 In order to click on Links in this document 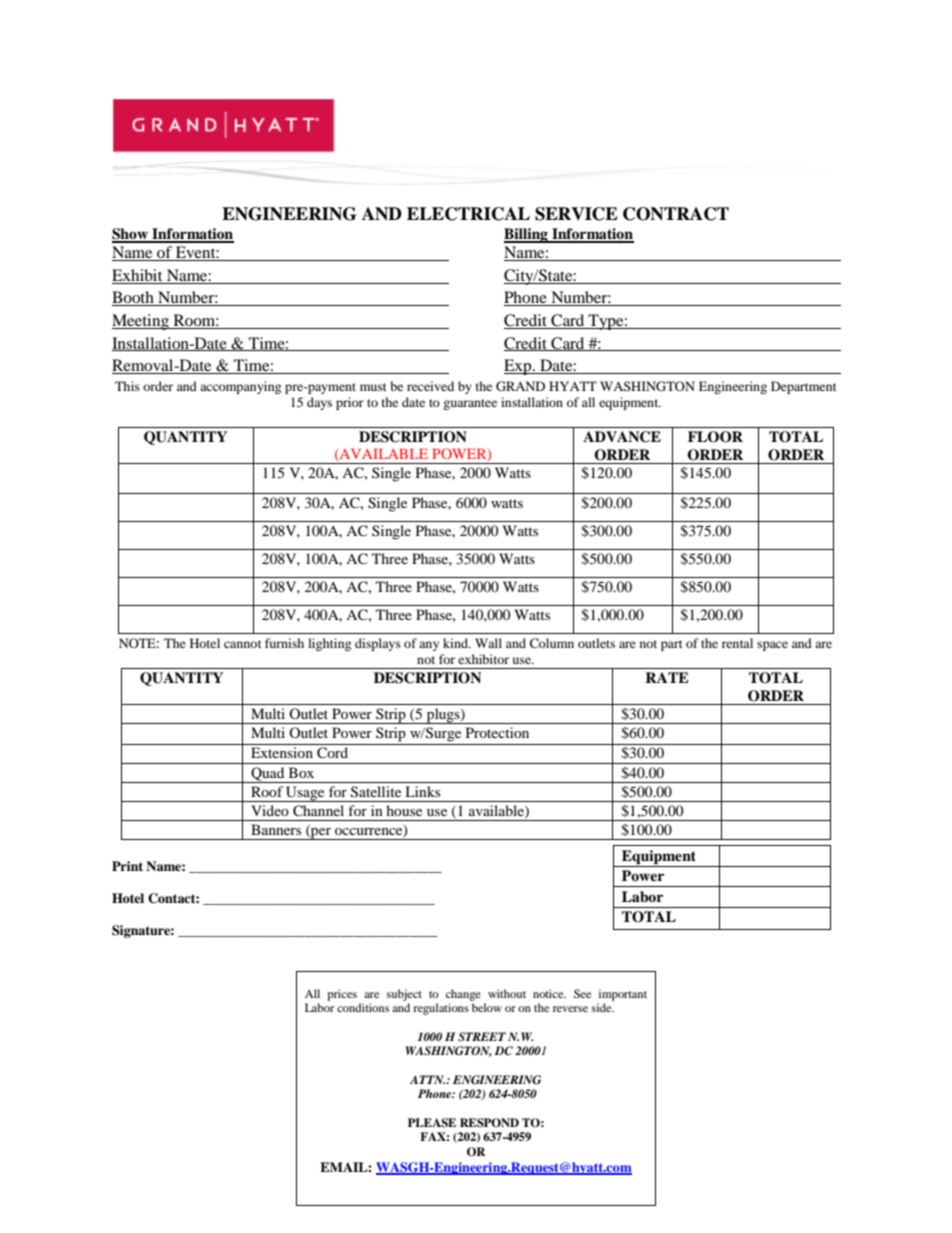, I will do `click(422, 791)`.
